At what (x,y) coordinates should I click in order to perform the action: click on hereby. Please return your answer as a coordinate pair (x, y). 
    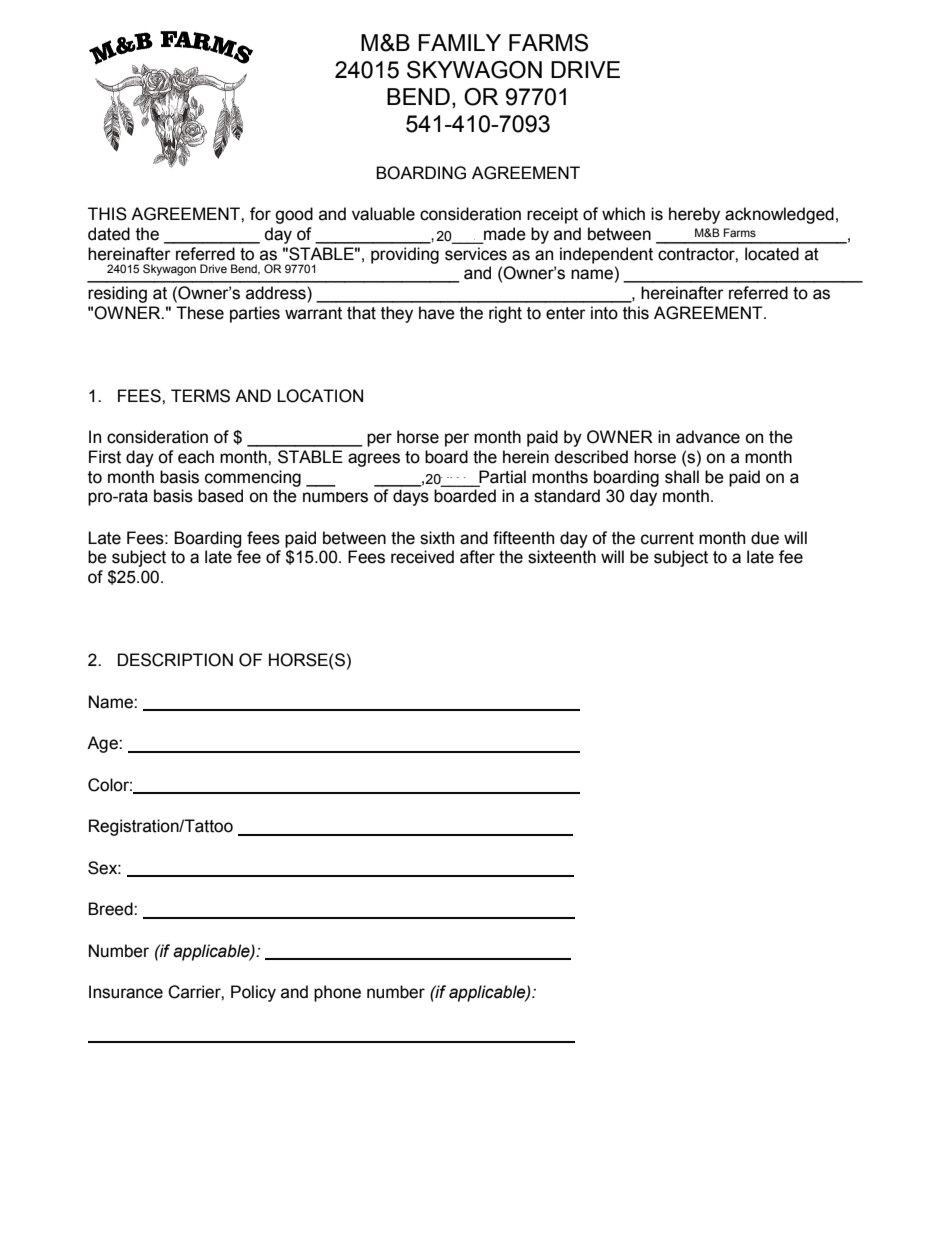
    Looking at the image, I should click on (694, 215).
